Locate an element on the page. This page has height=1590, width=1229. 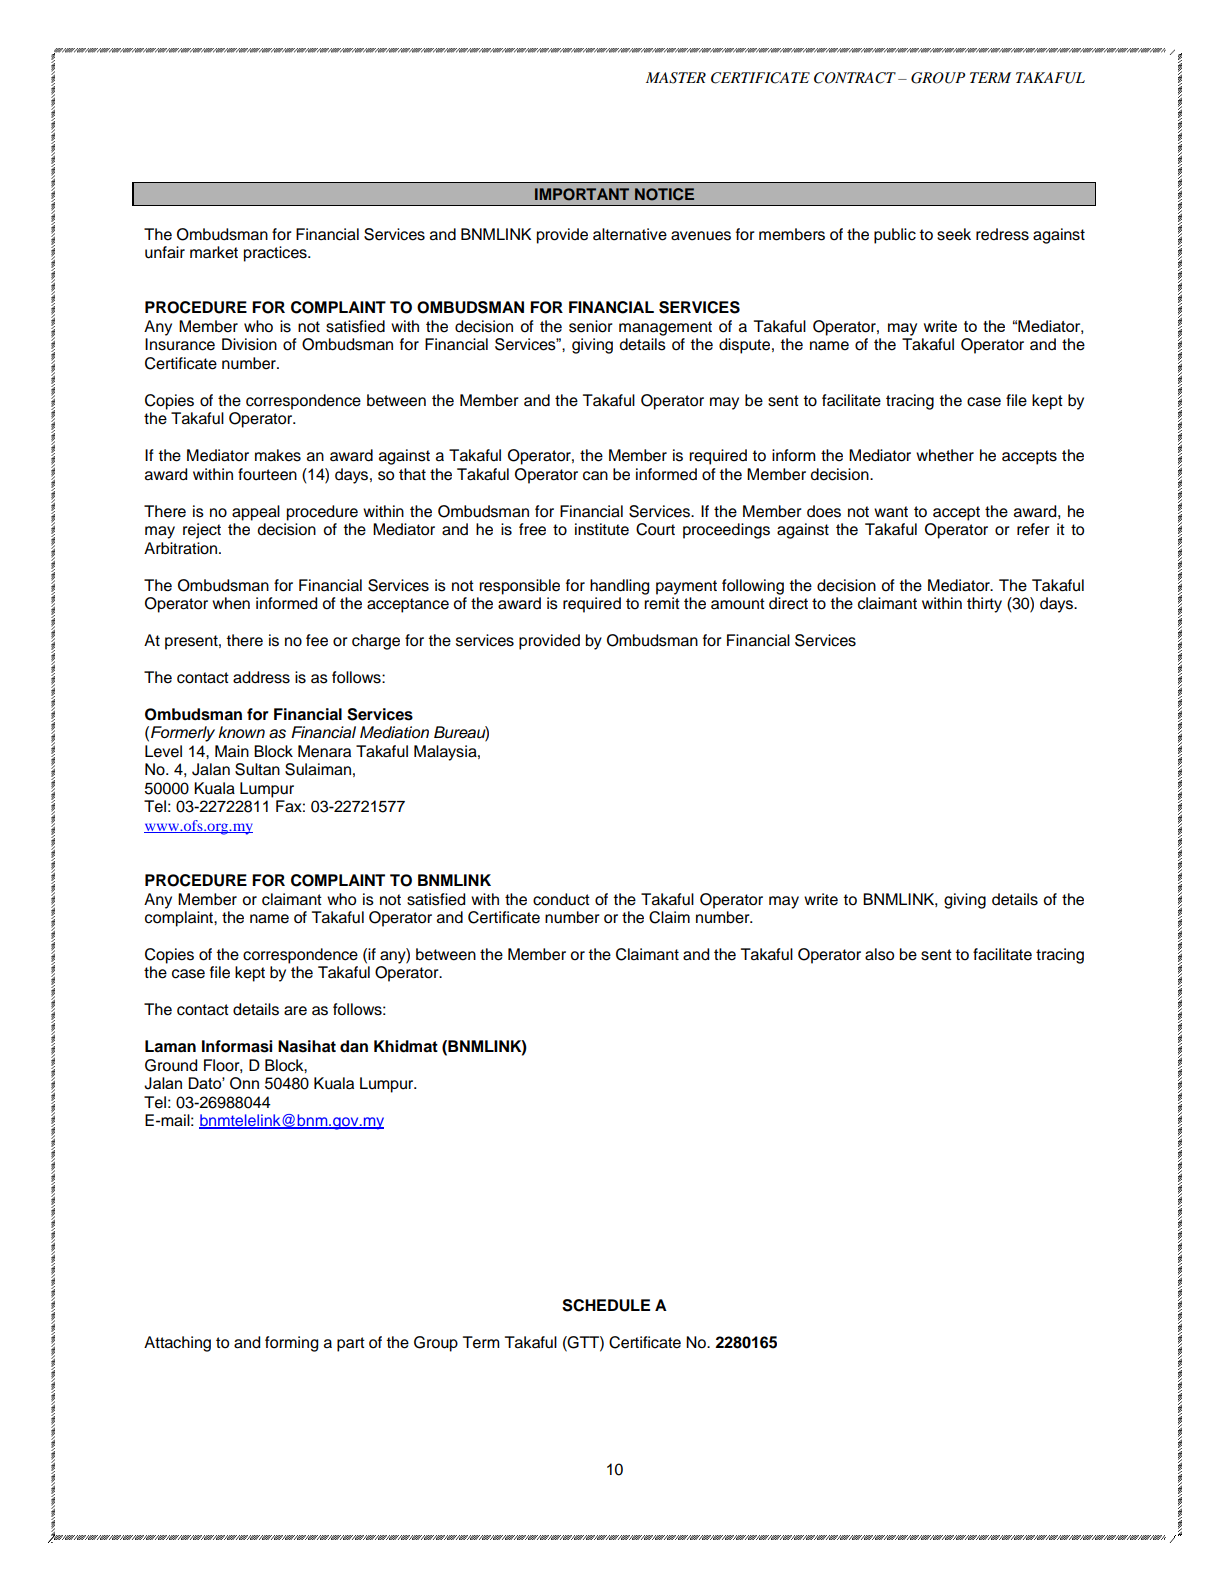
known is located at coordinates (241, 732).
